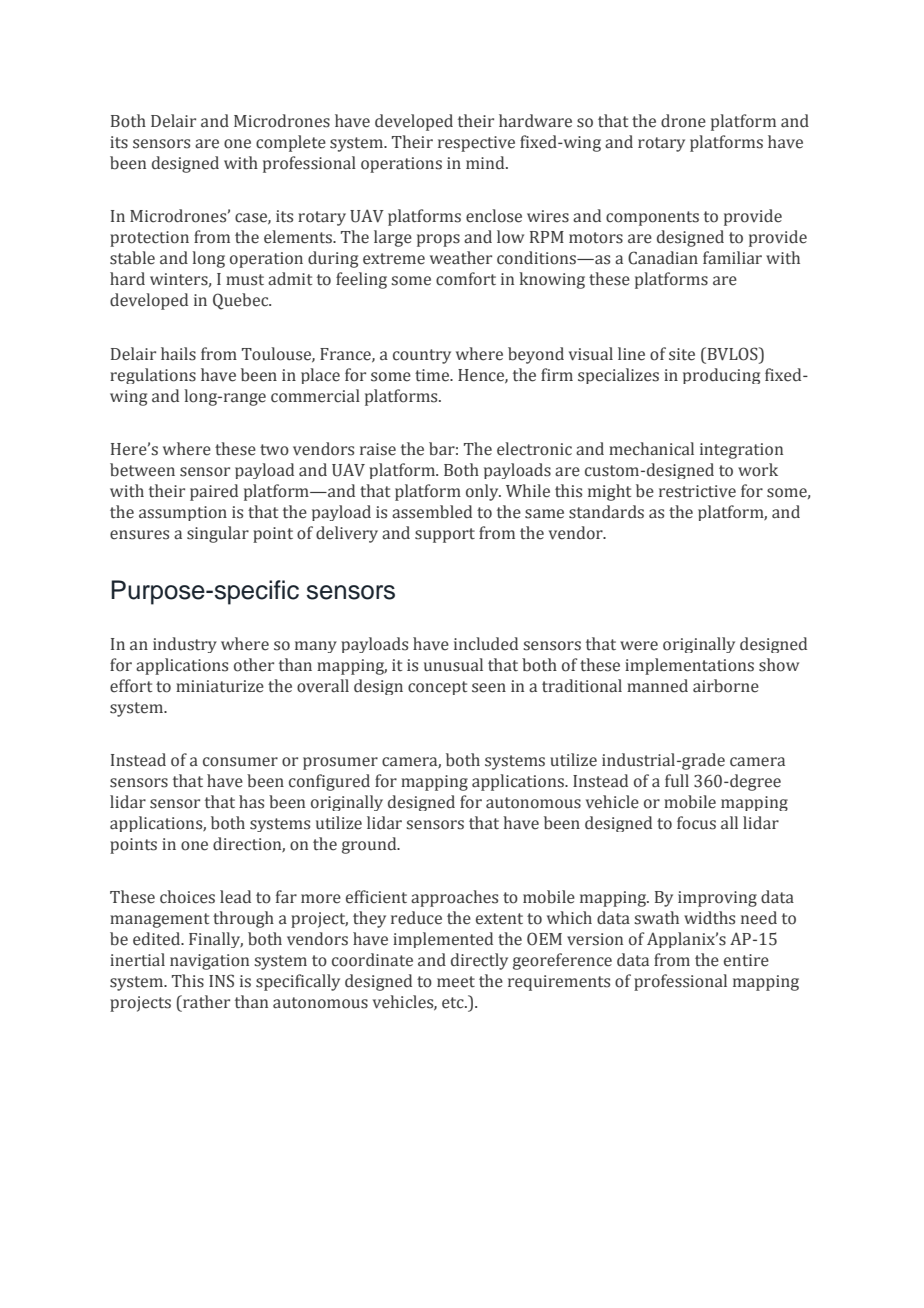  What do you see at coordinates (433, 375) in the document?
I see `time` at bounding box center [433, 375].
